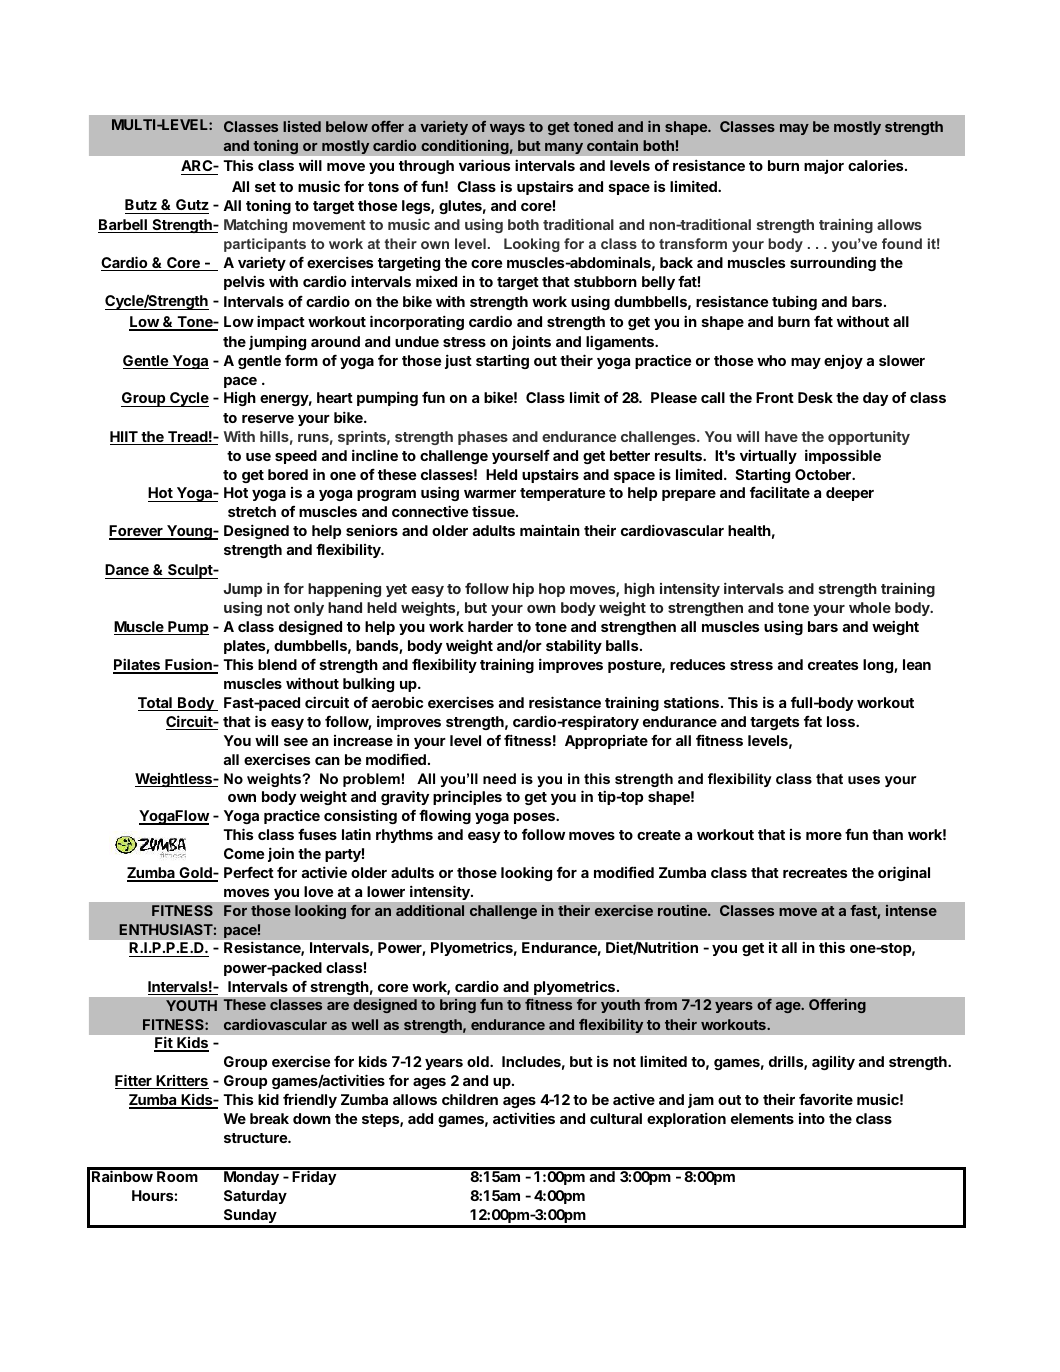  Describe the element at coordinates (296, 742) in the screenshot. I see `see` at that location.
